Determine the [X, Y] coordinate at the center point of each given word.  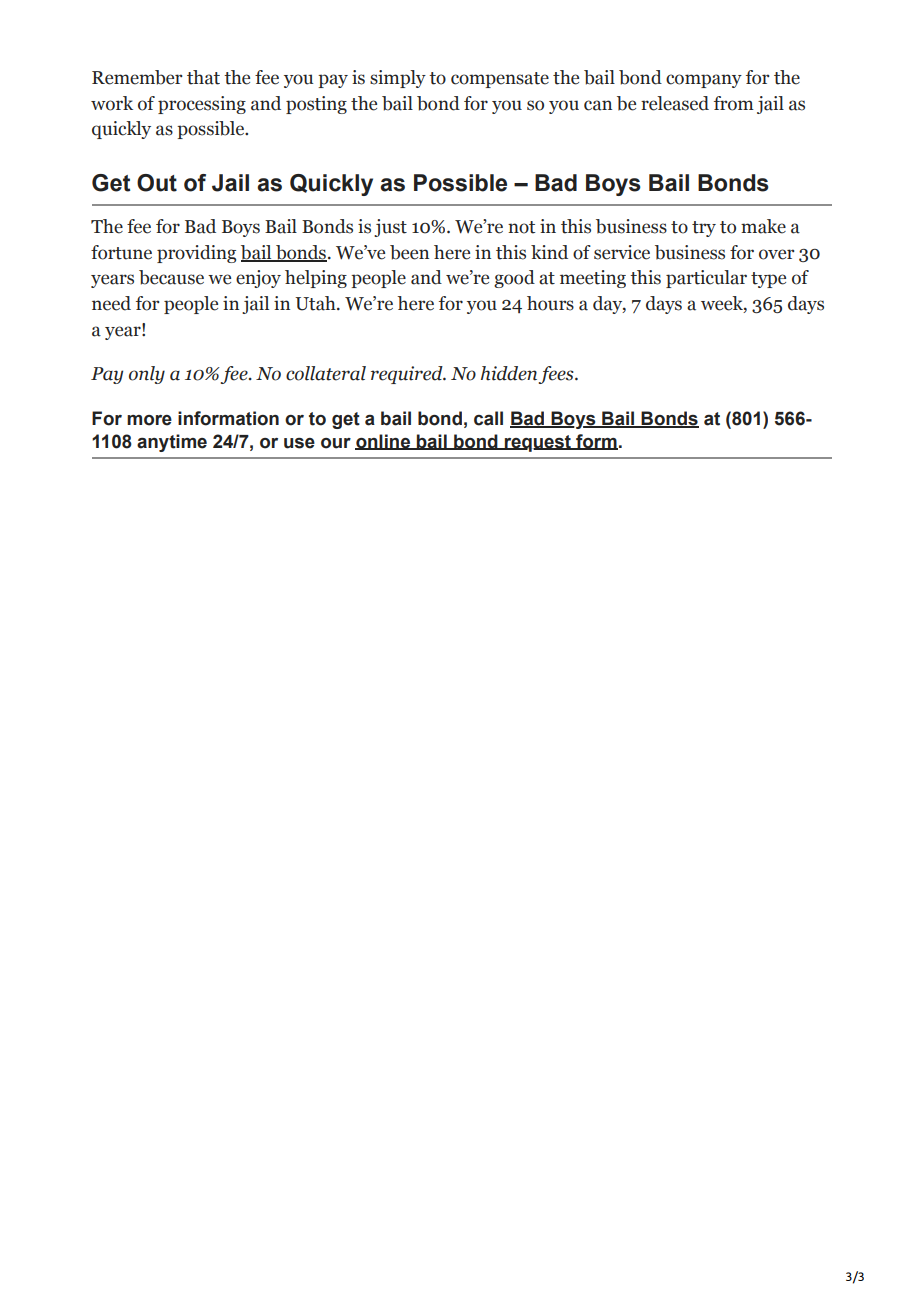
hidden [509, 373]
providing [196, 254]
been [409, 252]
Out [157, 183]
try [704, 229]
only [147, 375]
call [488, 418]
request [538, 443]
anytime [172, 443]
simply [398, 79]
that [203, 77]
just [390, 228]
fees [557, 375]
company [704, 81]
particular [706, 279]
